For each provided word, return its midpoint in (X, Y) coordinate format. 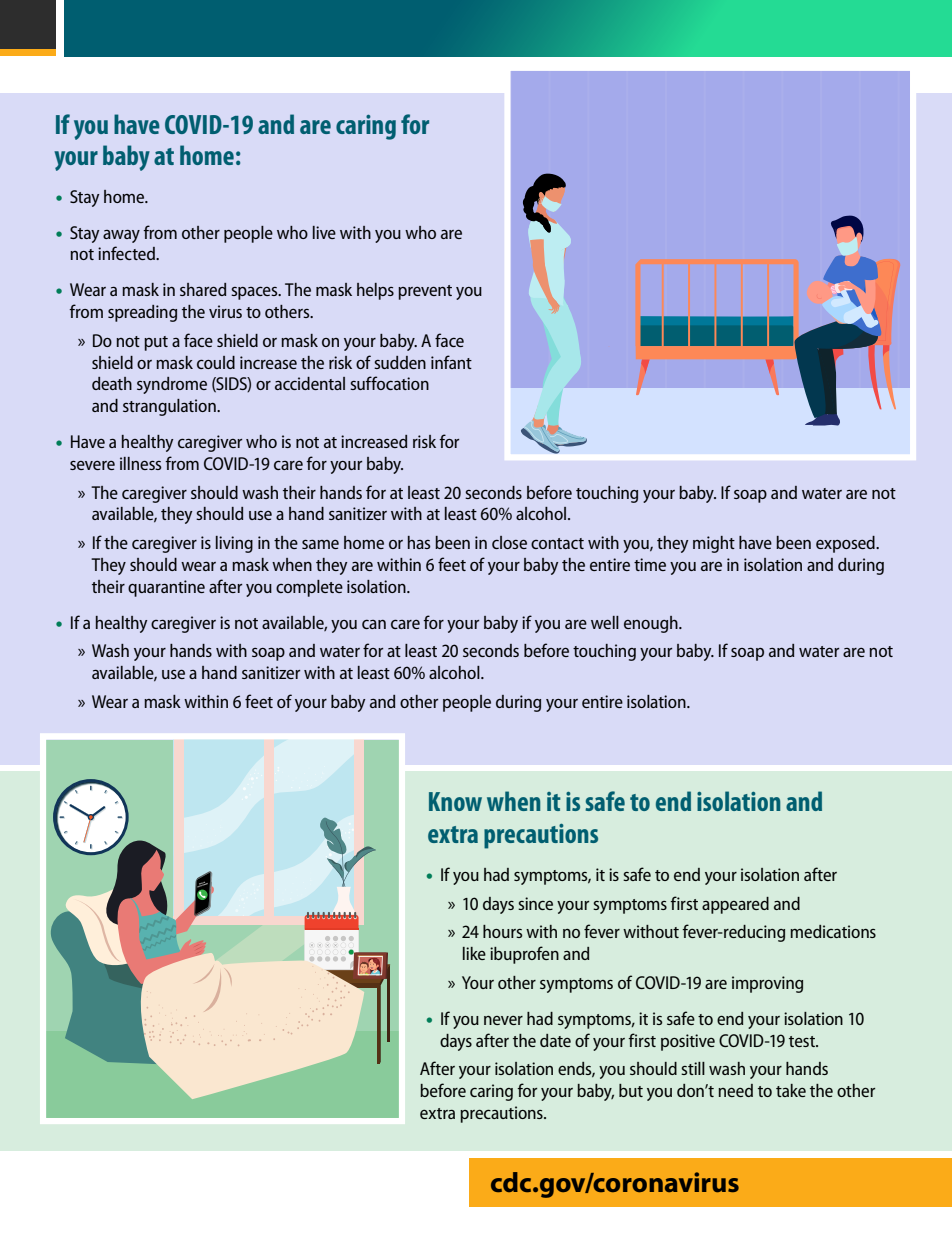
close (509, 542)
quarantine (166, 588)
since (535, 903)
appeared (735, 905)
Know (455, 801)
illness (140, 463)
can (374, 624)
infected (127, 253)
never (503, 1020)
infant (451, 362)
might (714, 544)
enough (652, 624)
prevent (425, 292)
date (555, 1040)
